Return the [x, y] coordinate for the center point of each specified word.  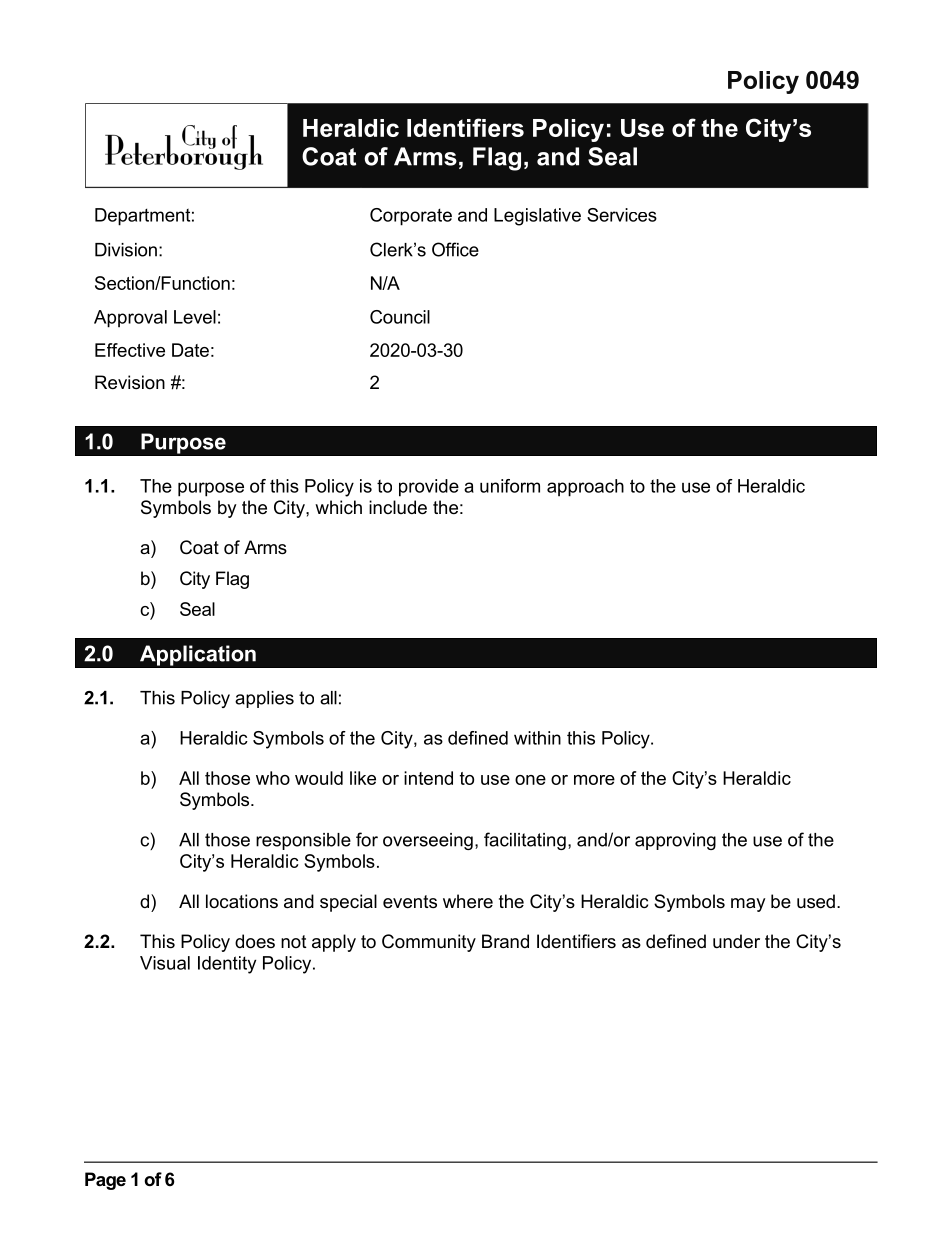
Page [105, 1181]
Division [126, 250]
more [594, 780]
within [537, 738]
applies [264, 699]
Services [622, 215]
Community [429, 943]
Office [455, 249]
